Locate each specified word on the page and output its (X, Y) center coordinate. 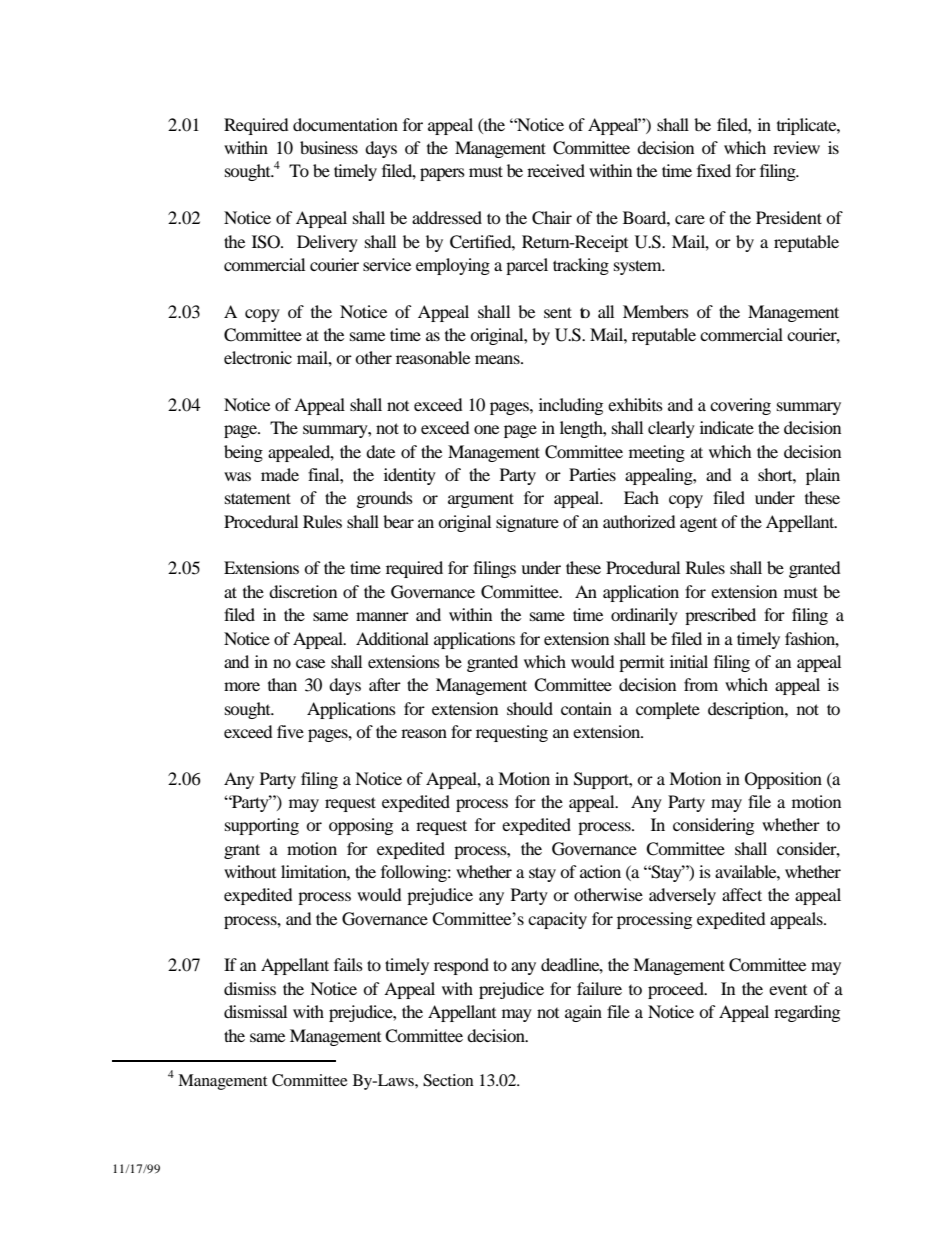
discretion (303, 591)
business (329, 147)
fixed (714, 170)
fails (348, 964)
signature (527, 523)
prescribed (720, 616)
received (556, 170)
